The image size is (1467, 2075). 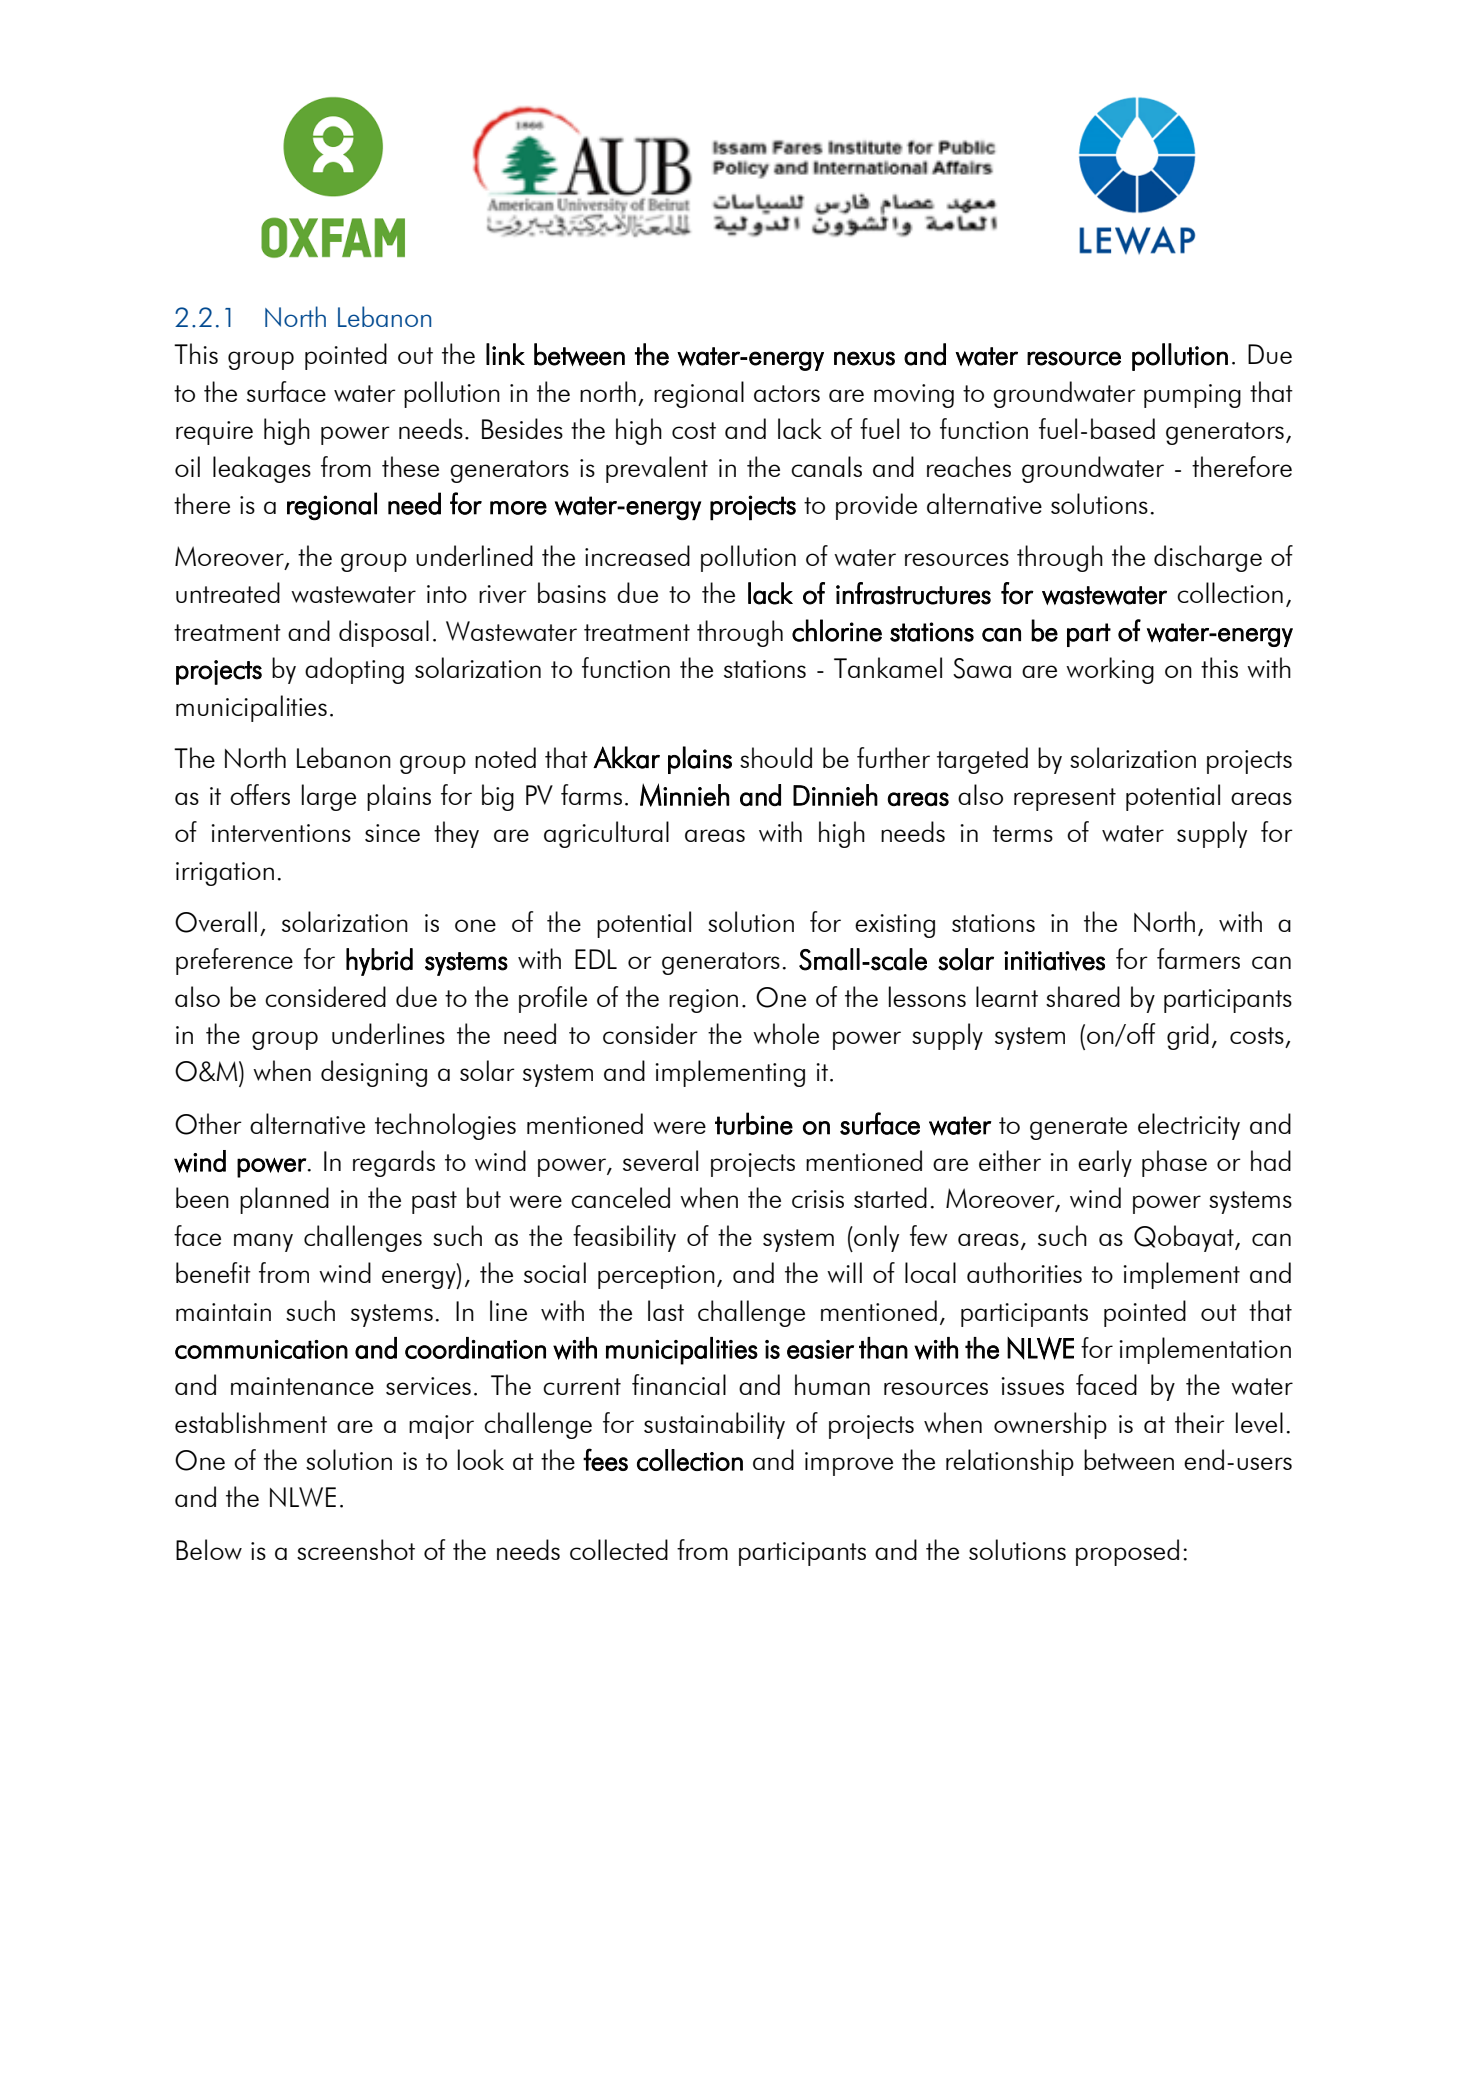 I want to click on require, so click(x=214, y=433).
